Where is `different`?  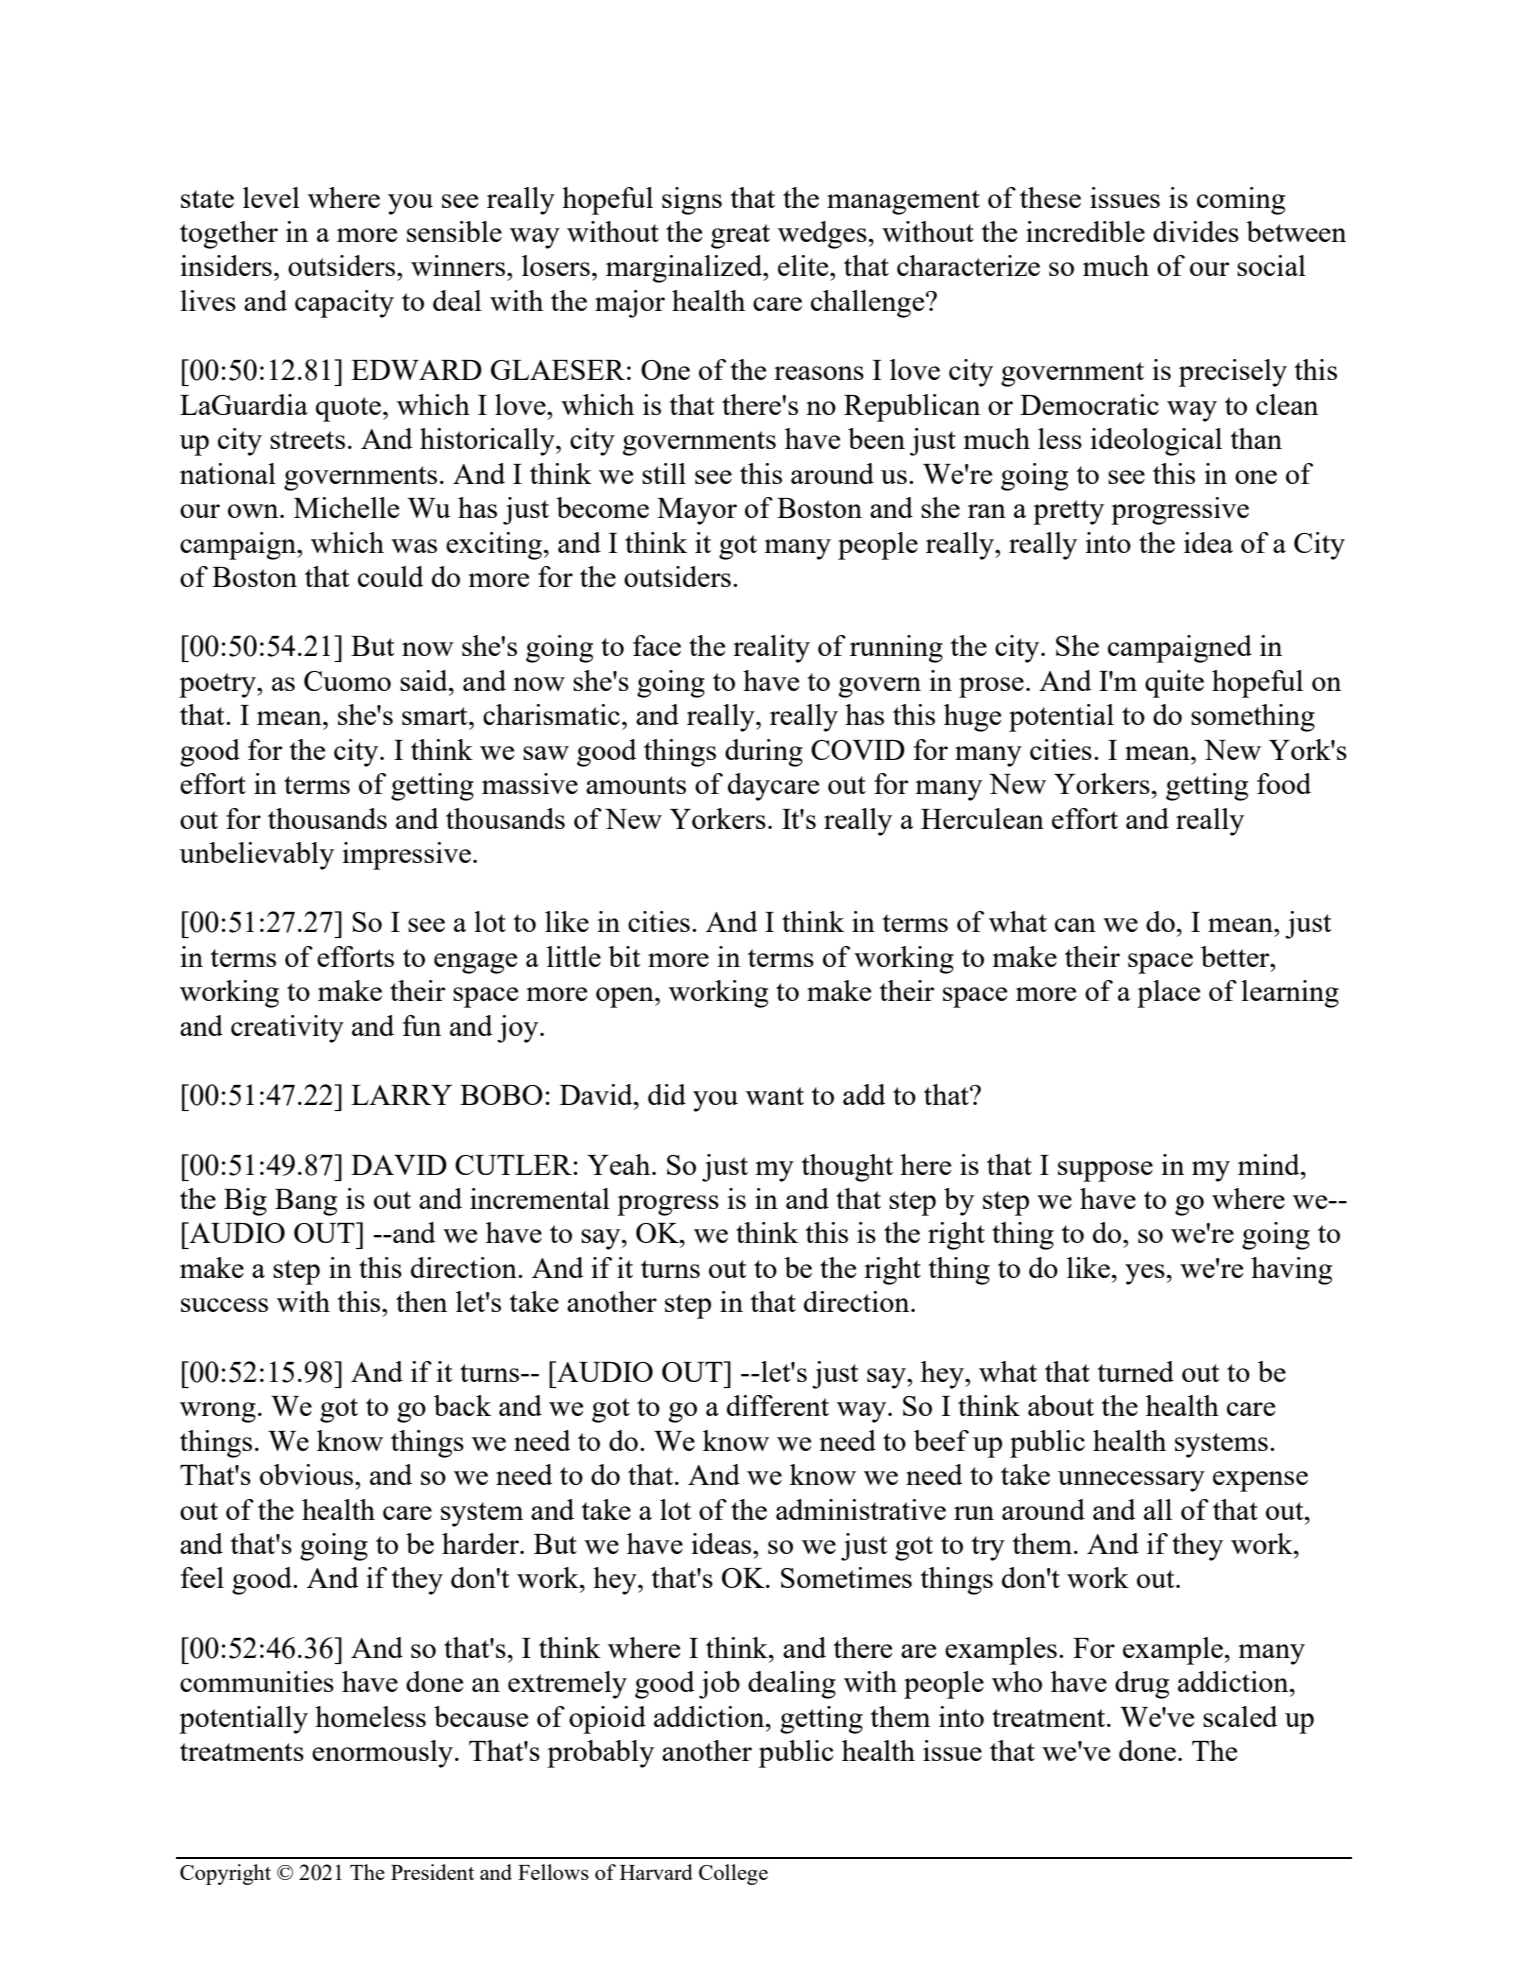 different is located at coordinates (778, 1405).
